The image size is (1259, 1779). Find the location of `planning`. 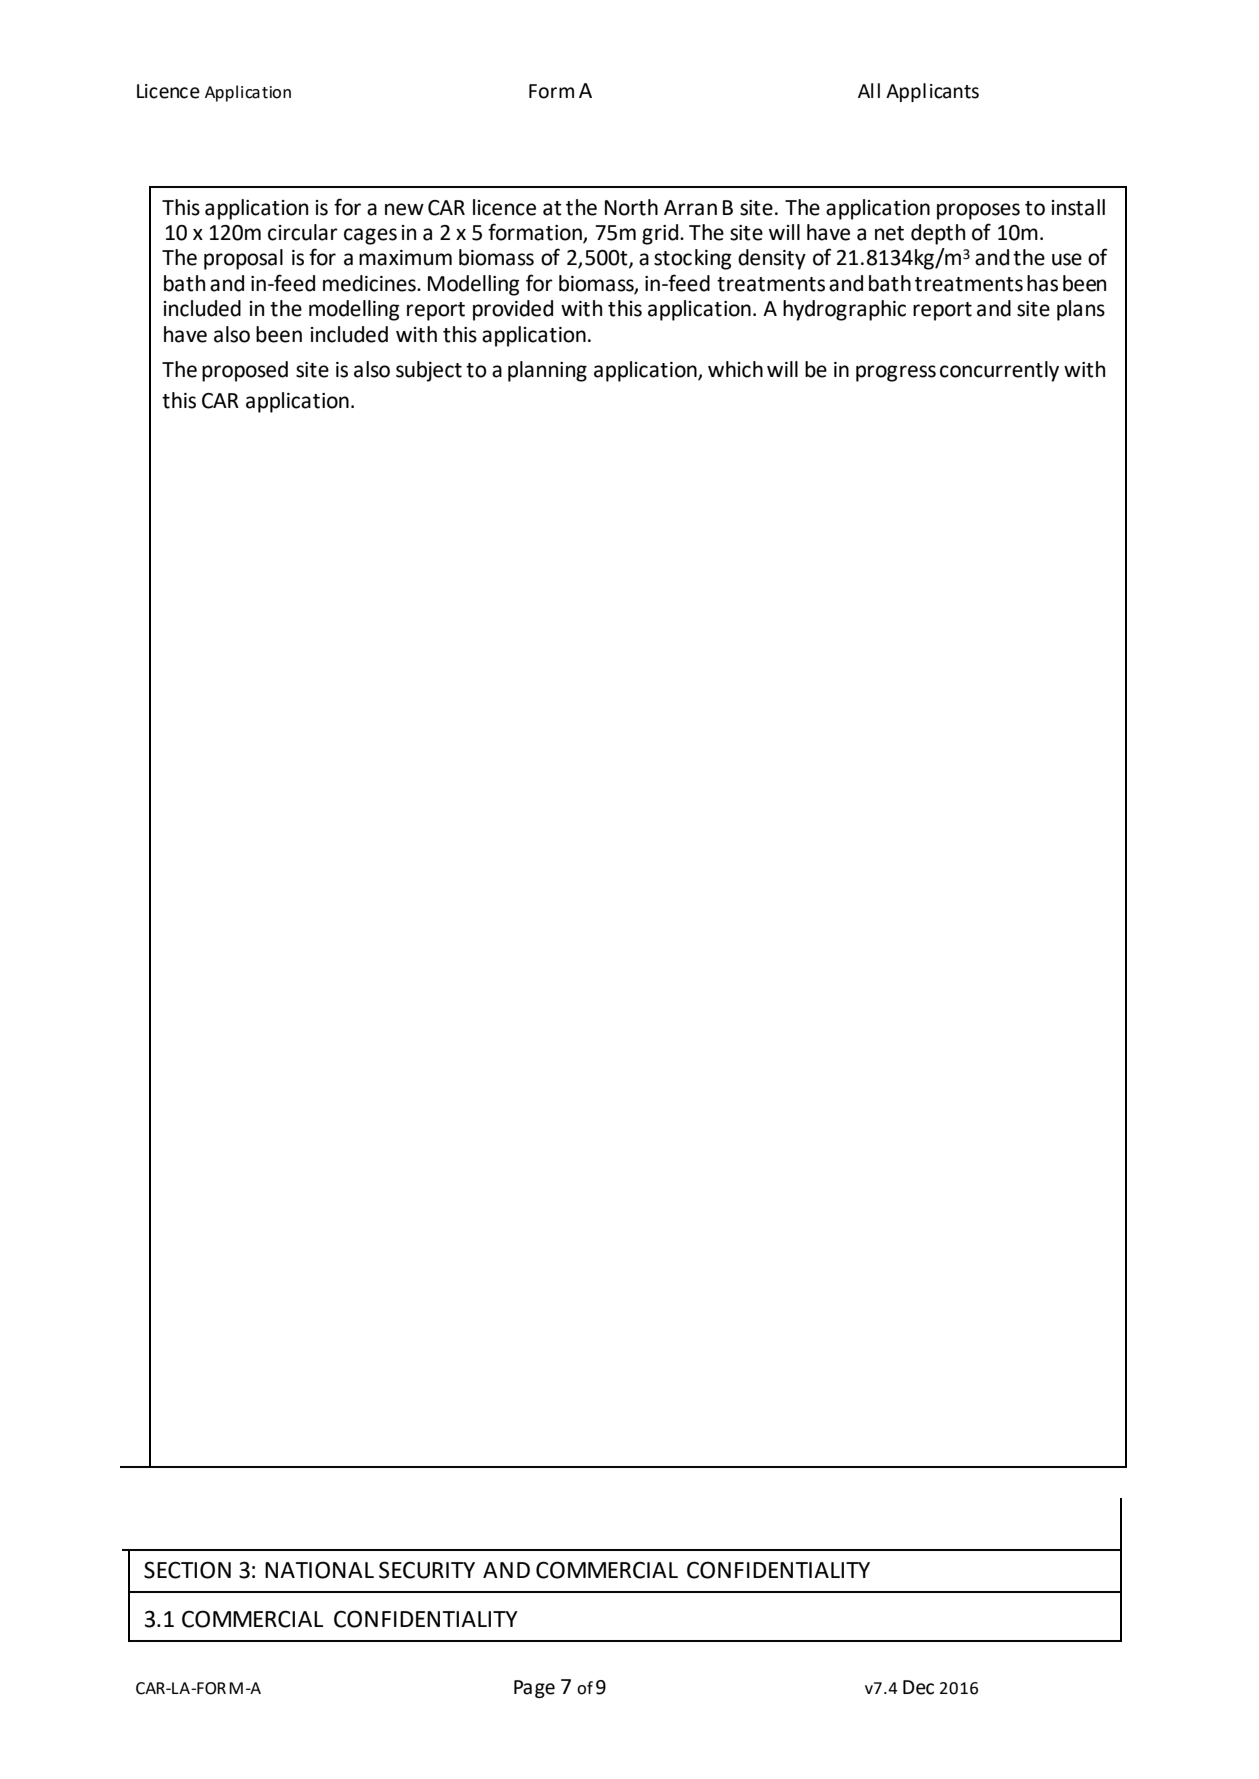

planning is located at coordinates (547, 371).
